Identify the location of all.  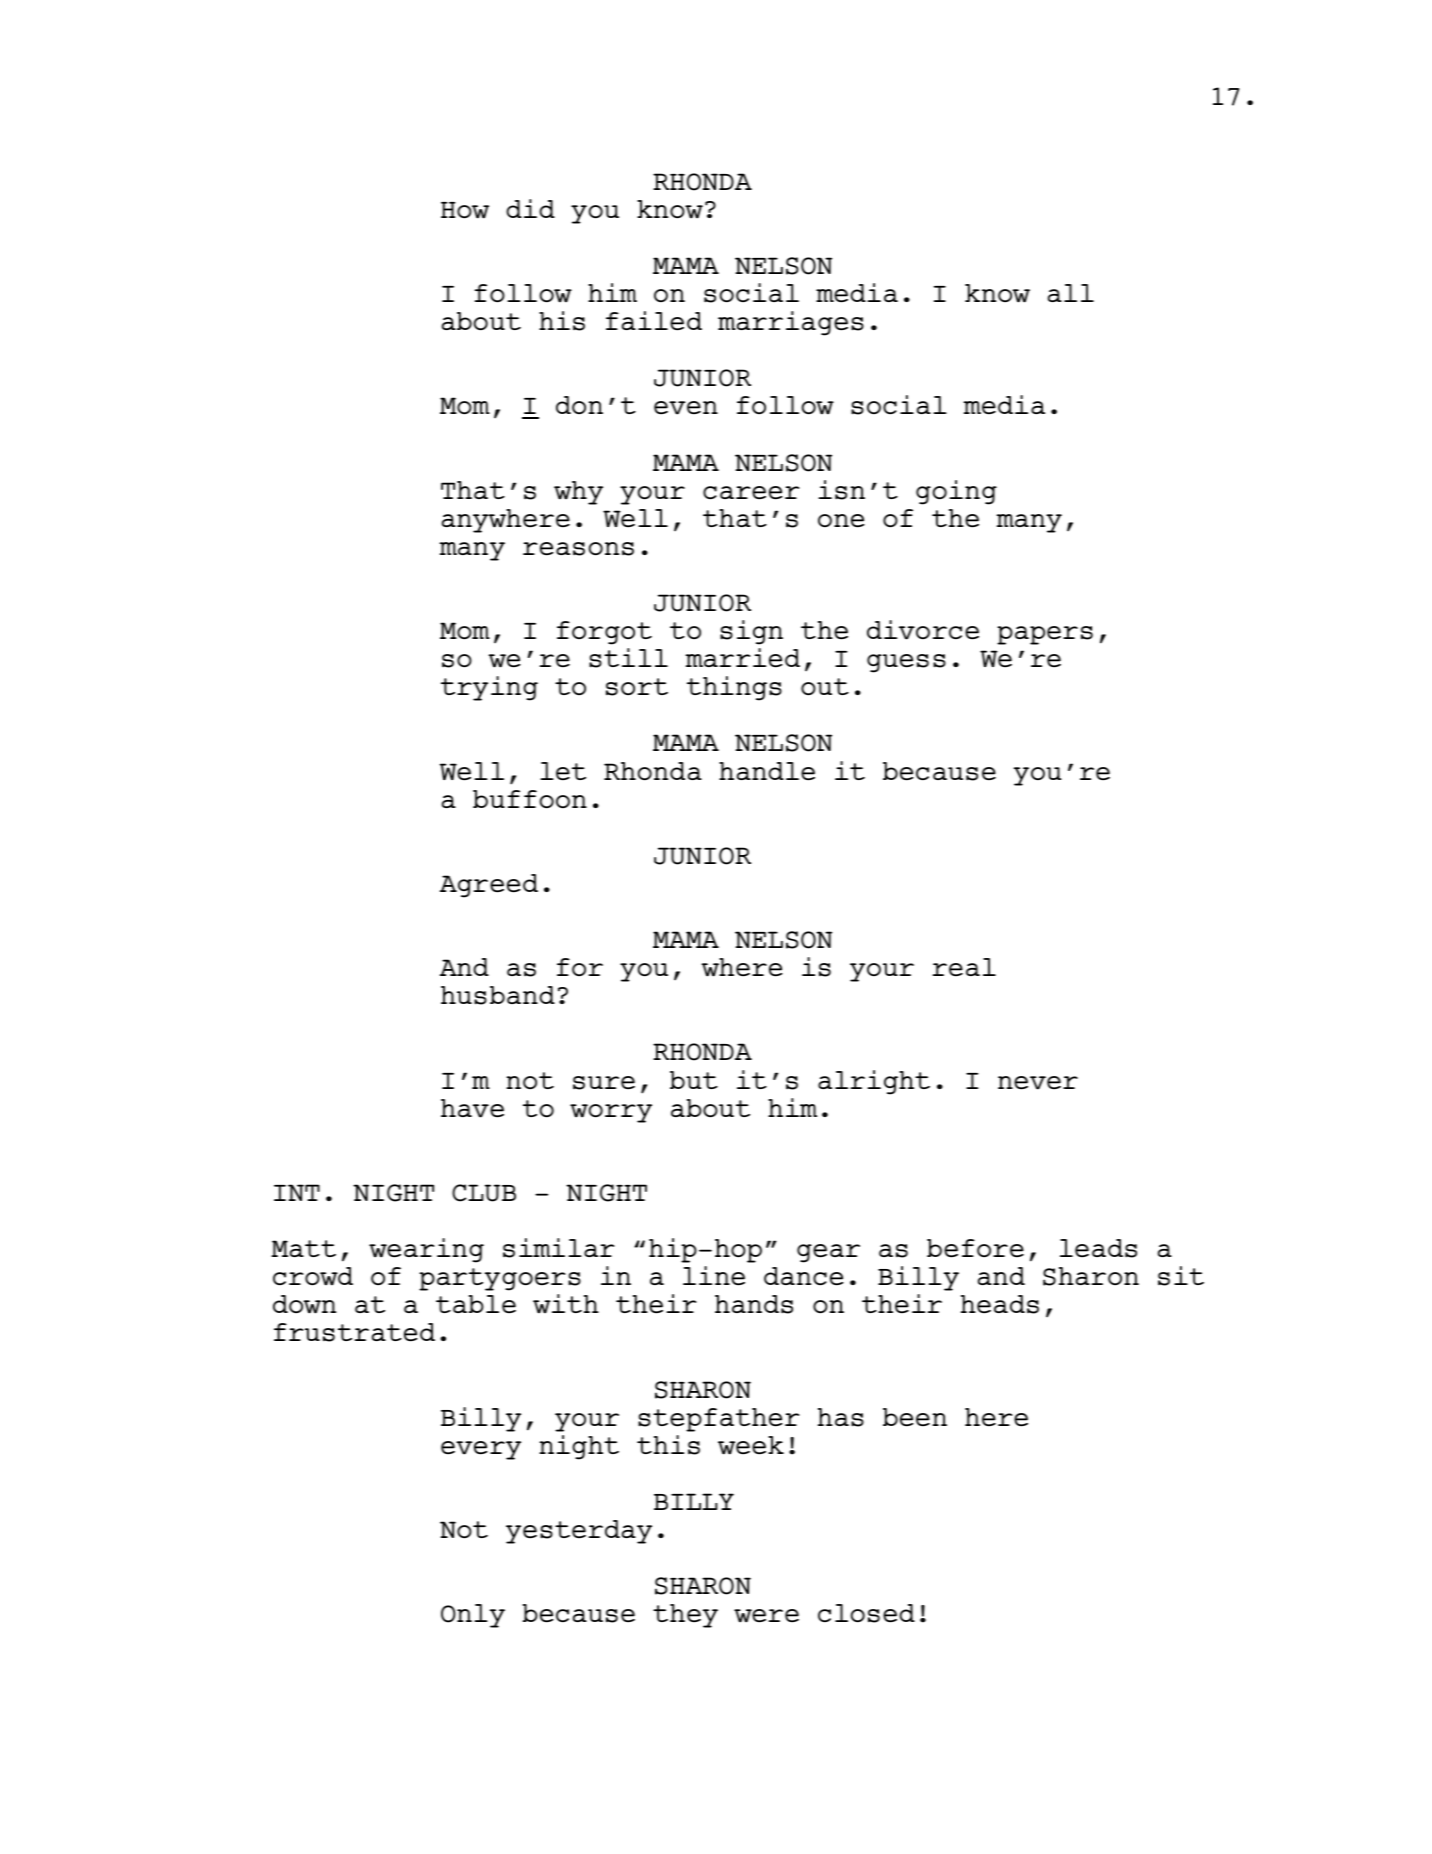
(1071, 293).
